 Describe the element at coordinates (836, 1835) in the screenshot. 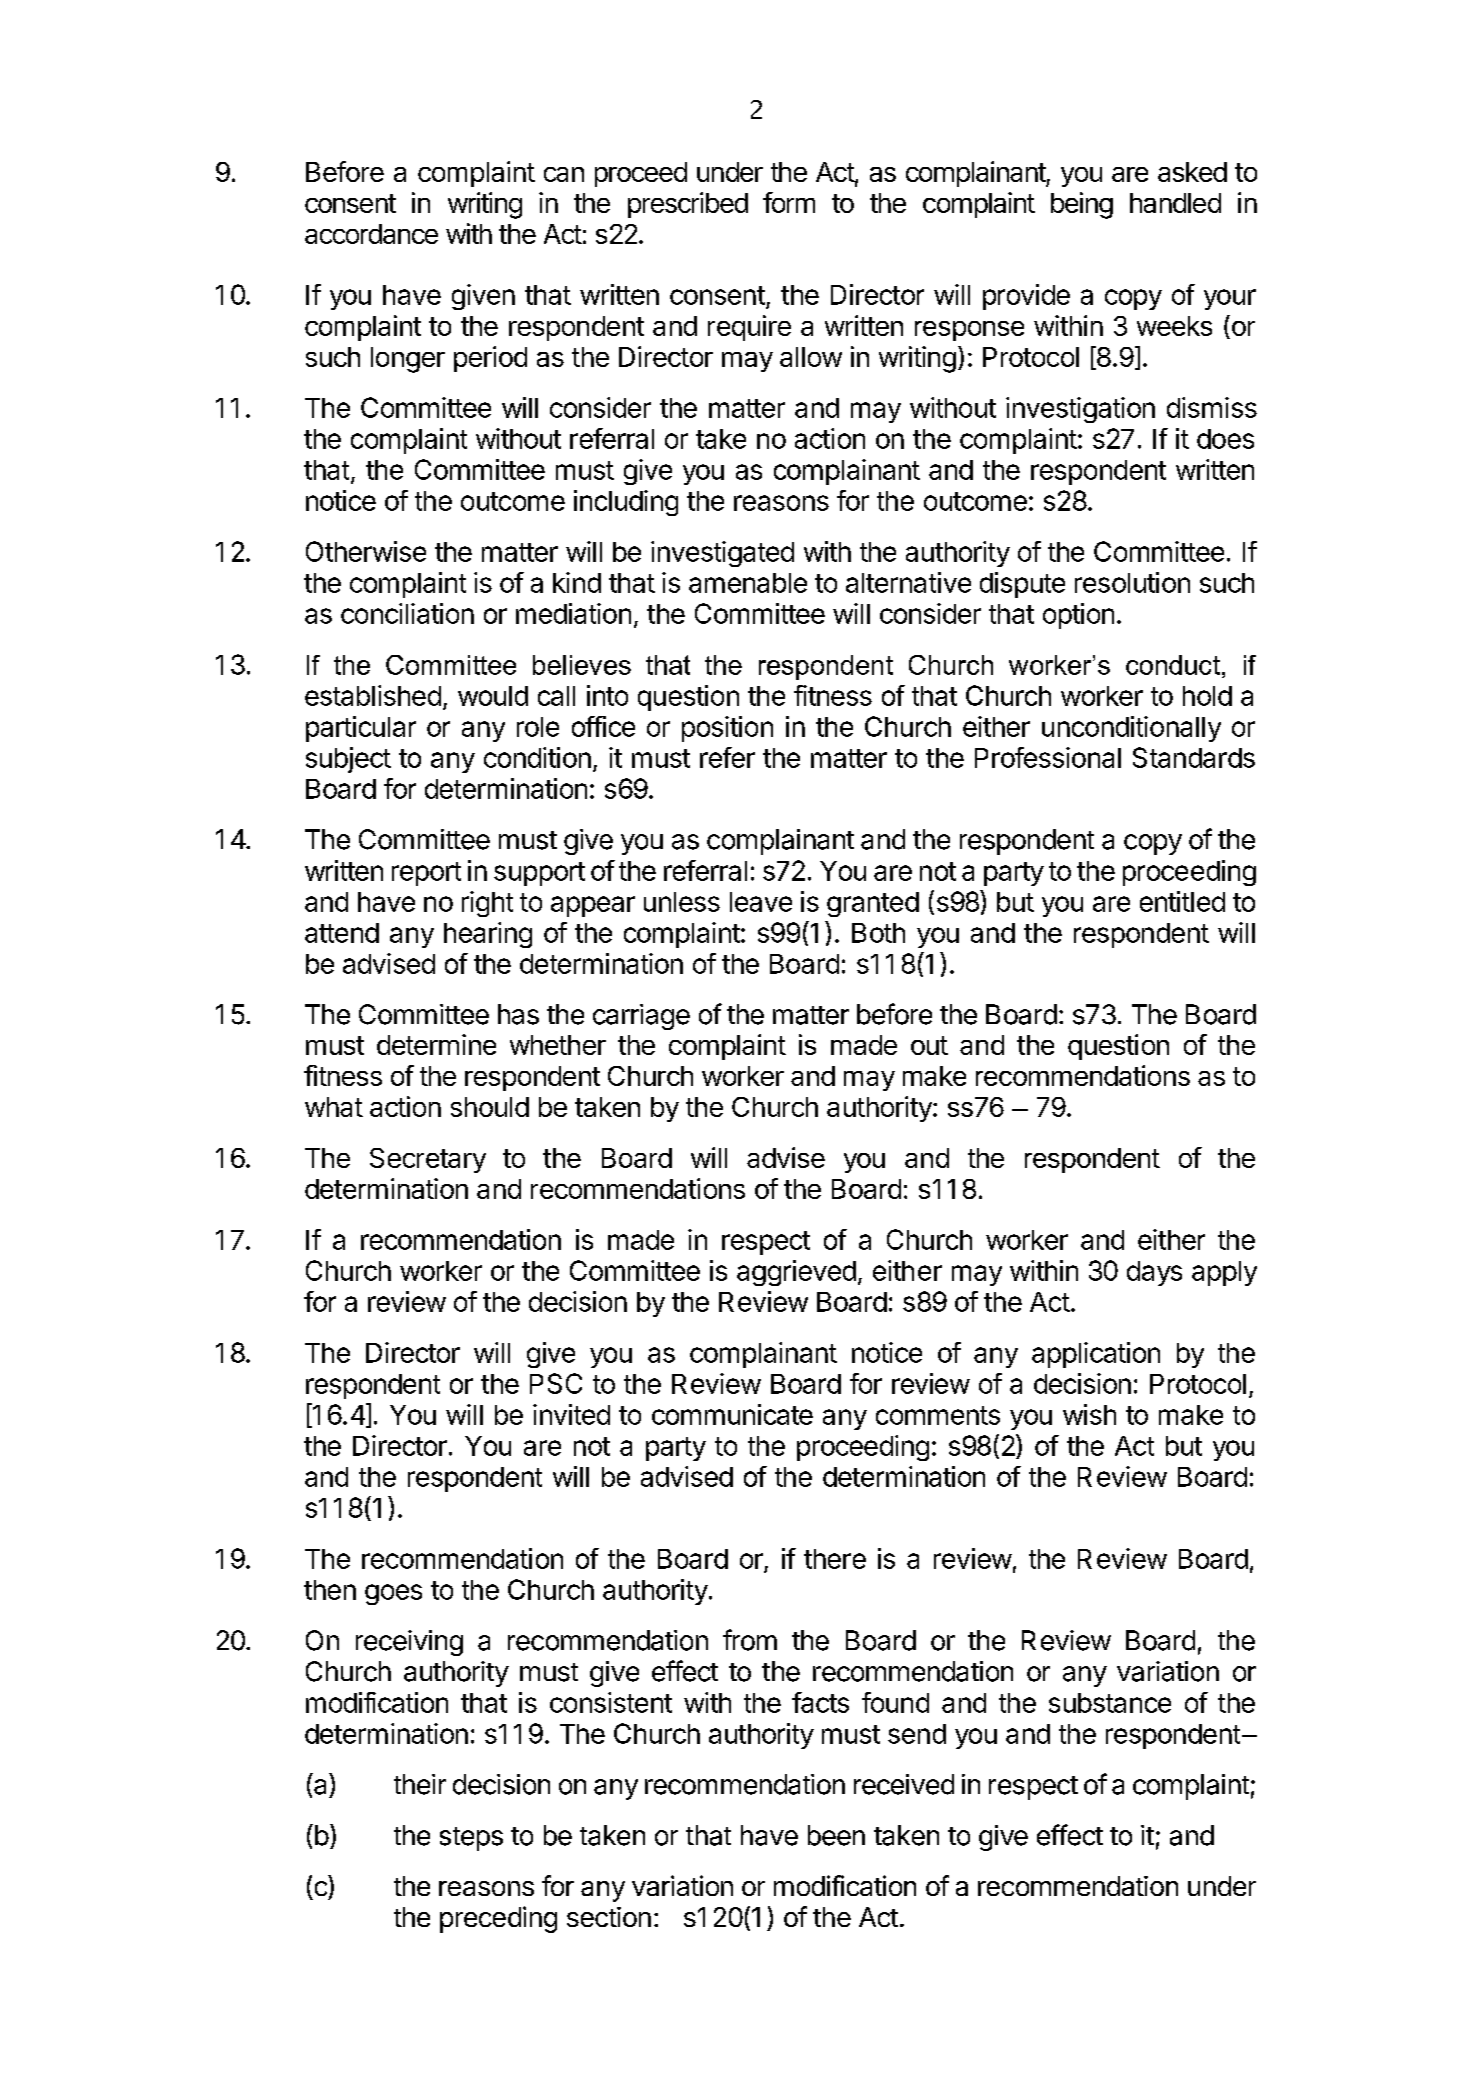

I see `been` at that location.
